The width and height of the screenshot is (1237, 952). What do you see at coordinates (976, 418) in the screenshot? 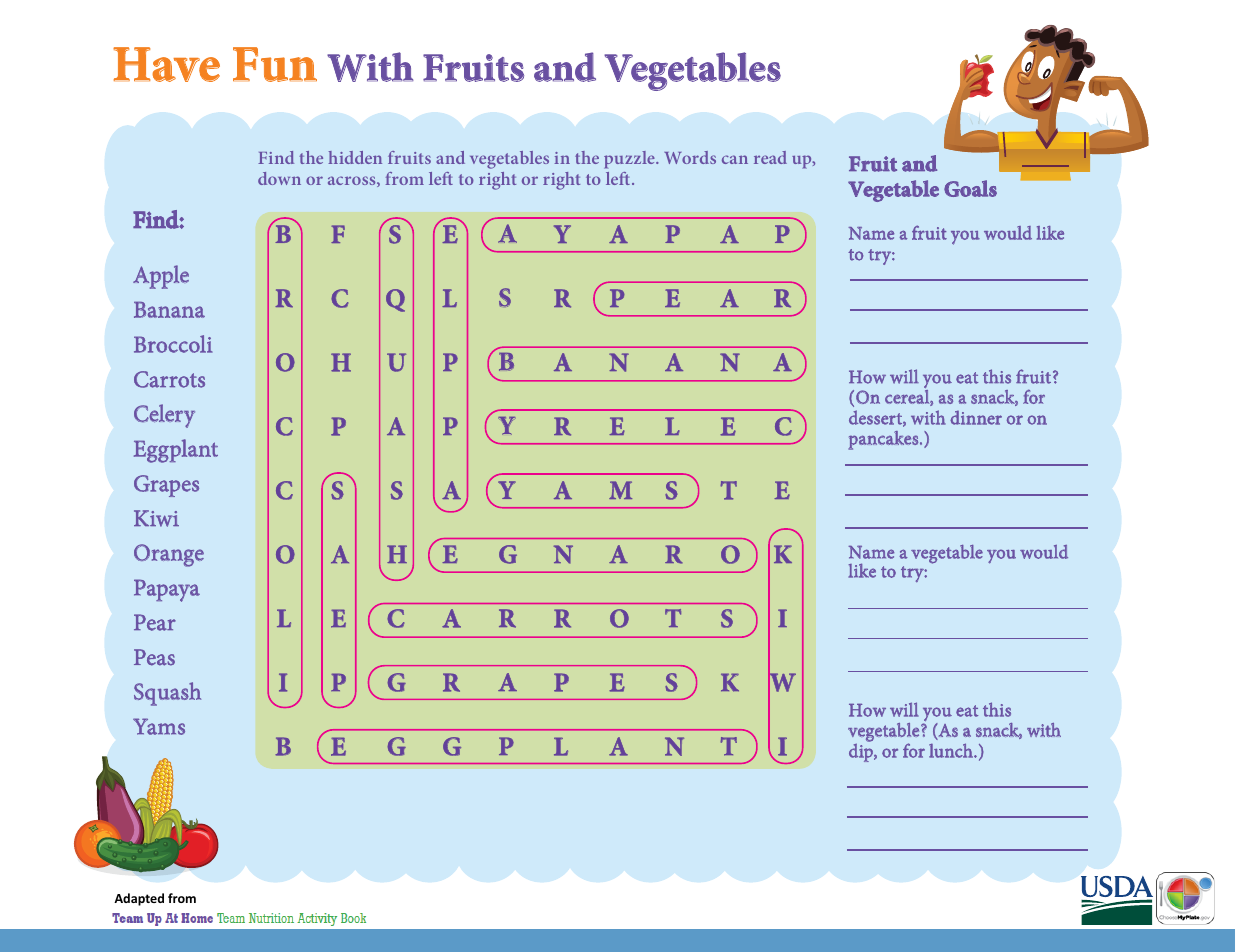
I see `dinner` at bounding box center [976, 418].
